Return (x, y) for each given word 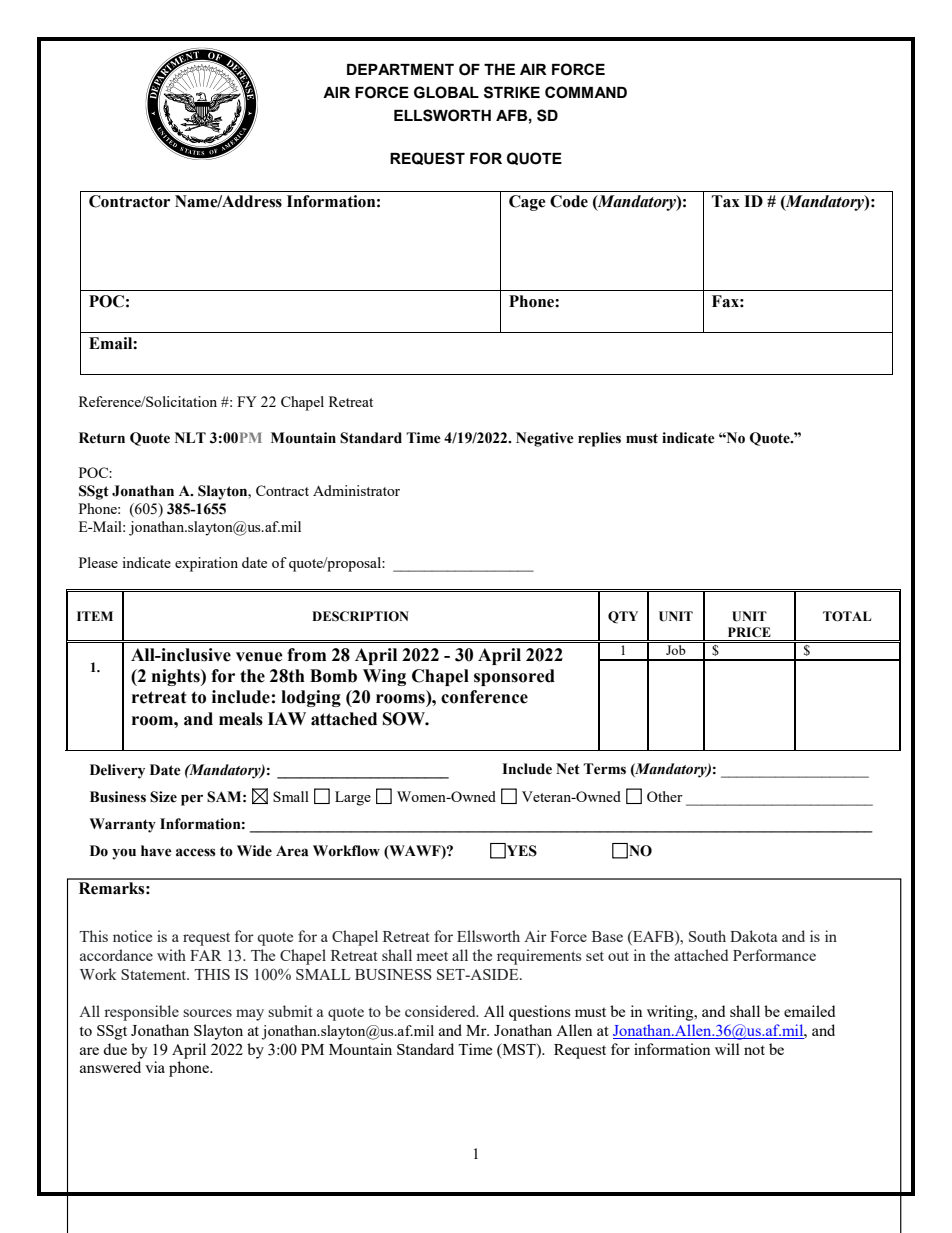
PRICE (749, 632)
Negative (545, 439)
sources (207, 1013)
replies (599, 439)
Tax (726, 201)
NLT (190, 437)
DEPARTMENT (400, 69)
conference (484, 697)
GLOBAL (446, 92)
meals (241, 719)
